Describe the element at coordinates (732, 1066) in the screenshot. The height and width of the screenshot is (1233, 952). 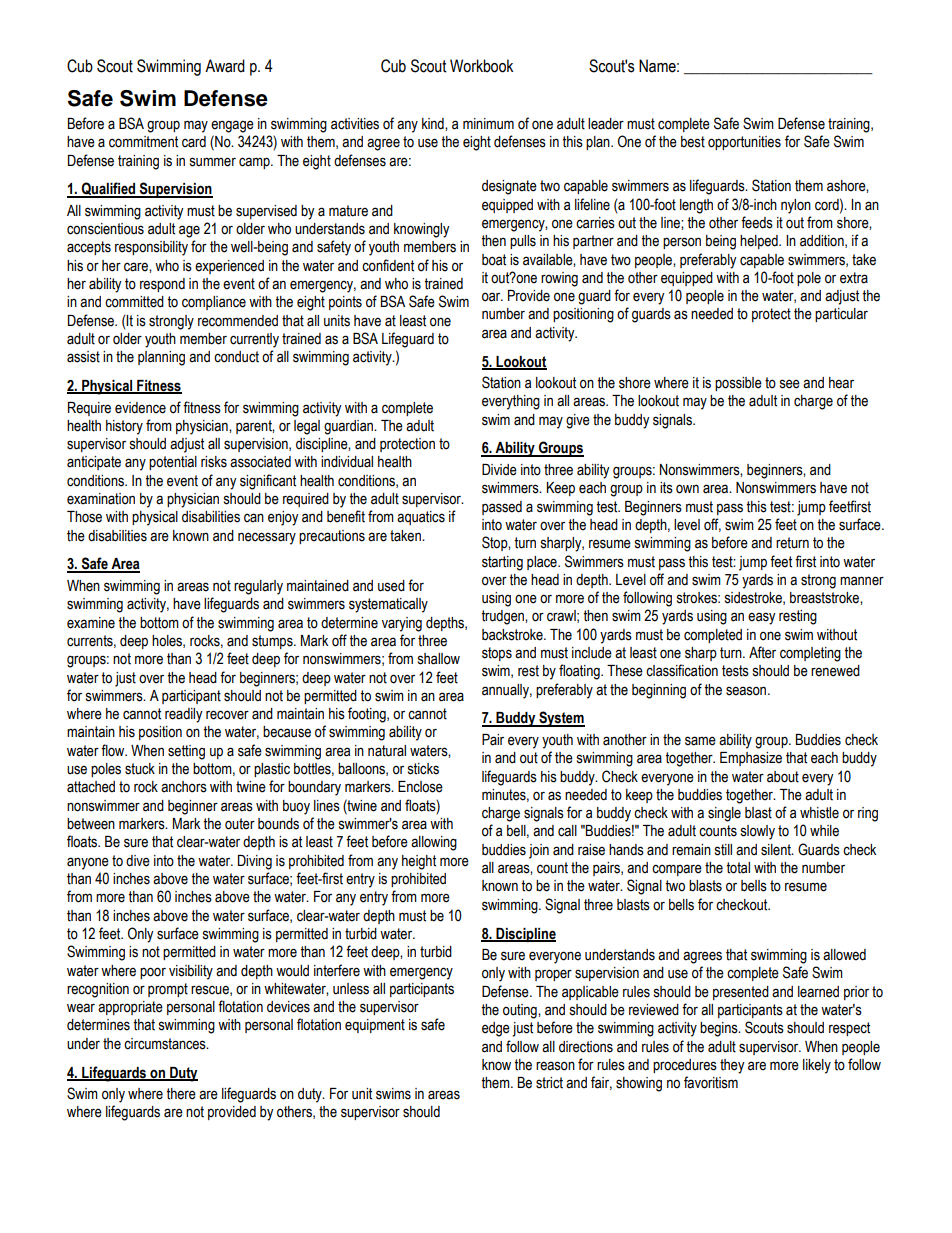
I see `they` at that location.
